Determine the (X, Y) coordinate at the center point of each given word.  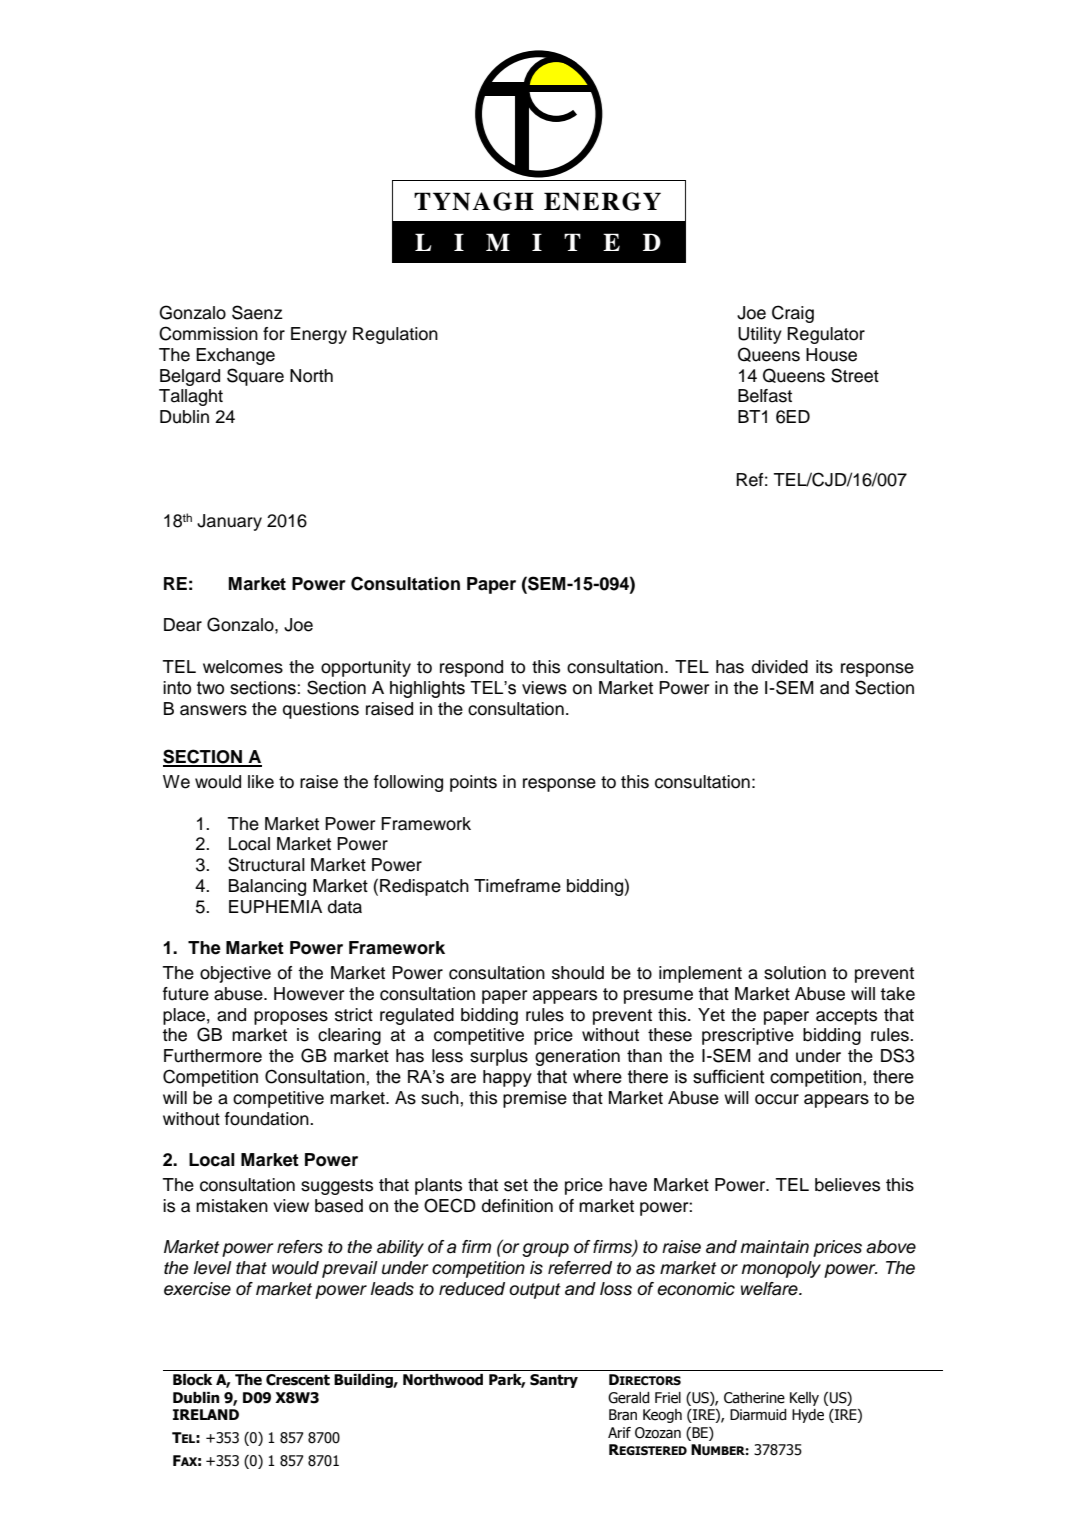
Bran (623, 1414)
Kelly (804, 1399)
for (274, 334)
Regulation (395, 335)
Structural (266, 864)
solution (795, 973)
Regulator (826, 335)
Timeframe (517, 886)
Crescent (298, 1380)
